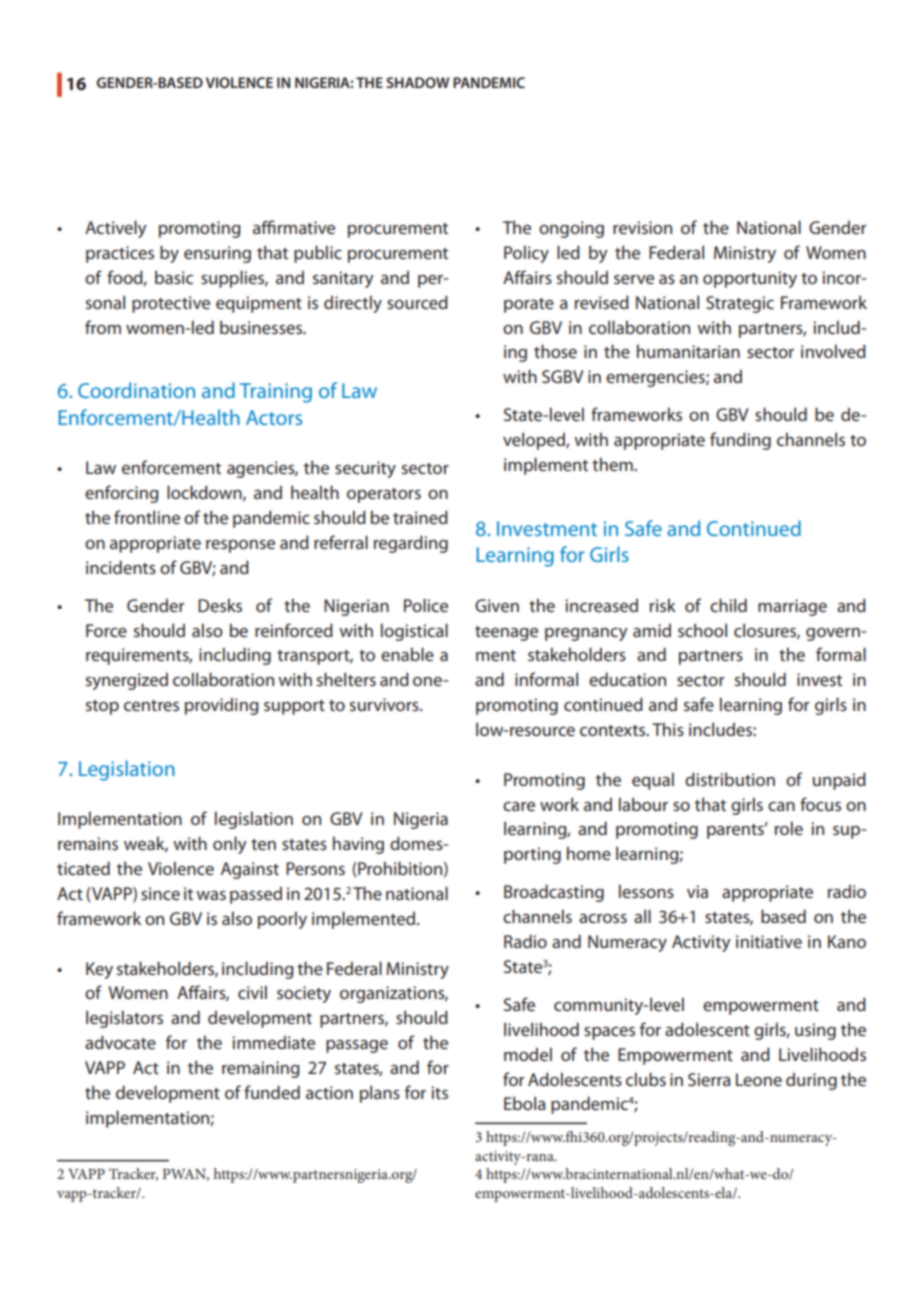 The width and height of the screenshot is (924, 1308). I want to click on advocate, so click(120, 1042).
